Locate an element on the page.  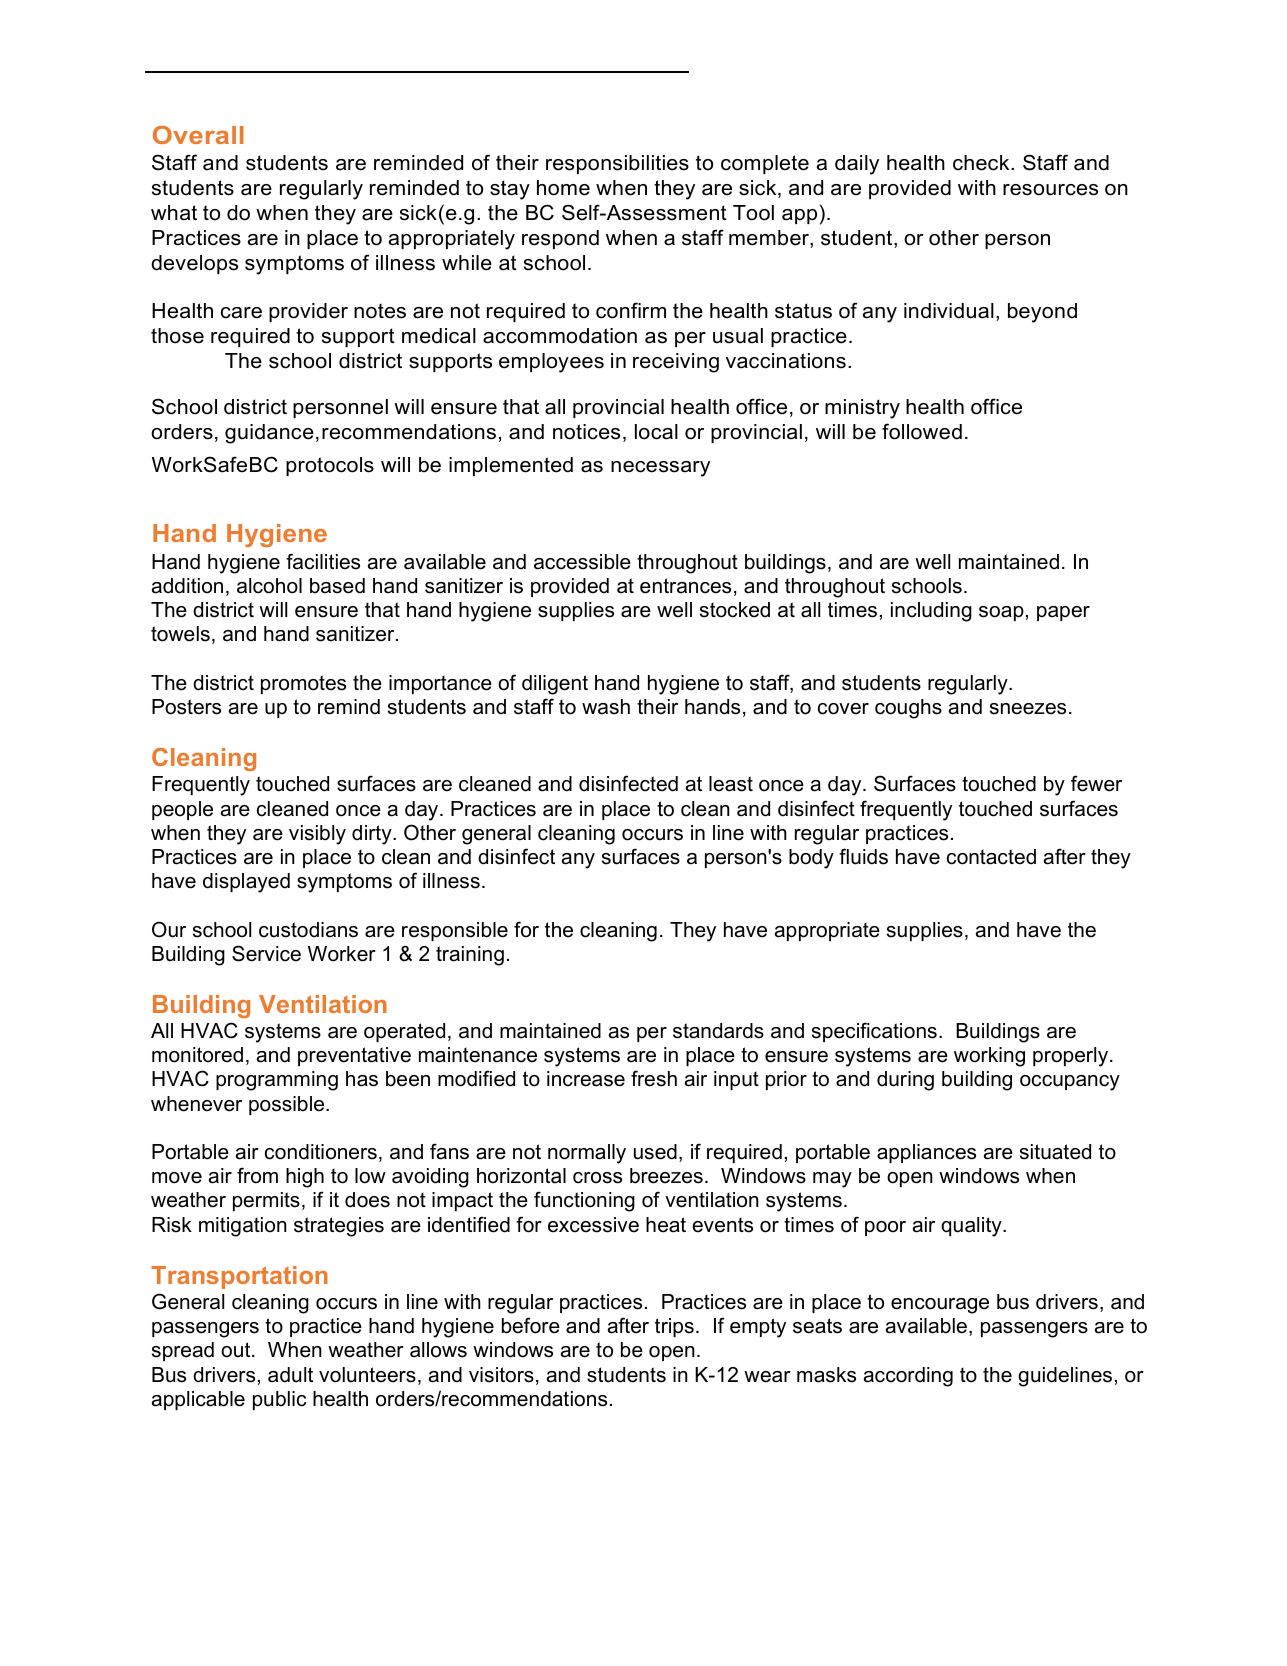
protocols is located at coordinates (330, 466).
